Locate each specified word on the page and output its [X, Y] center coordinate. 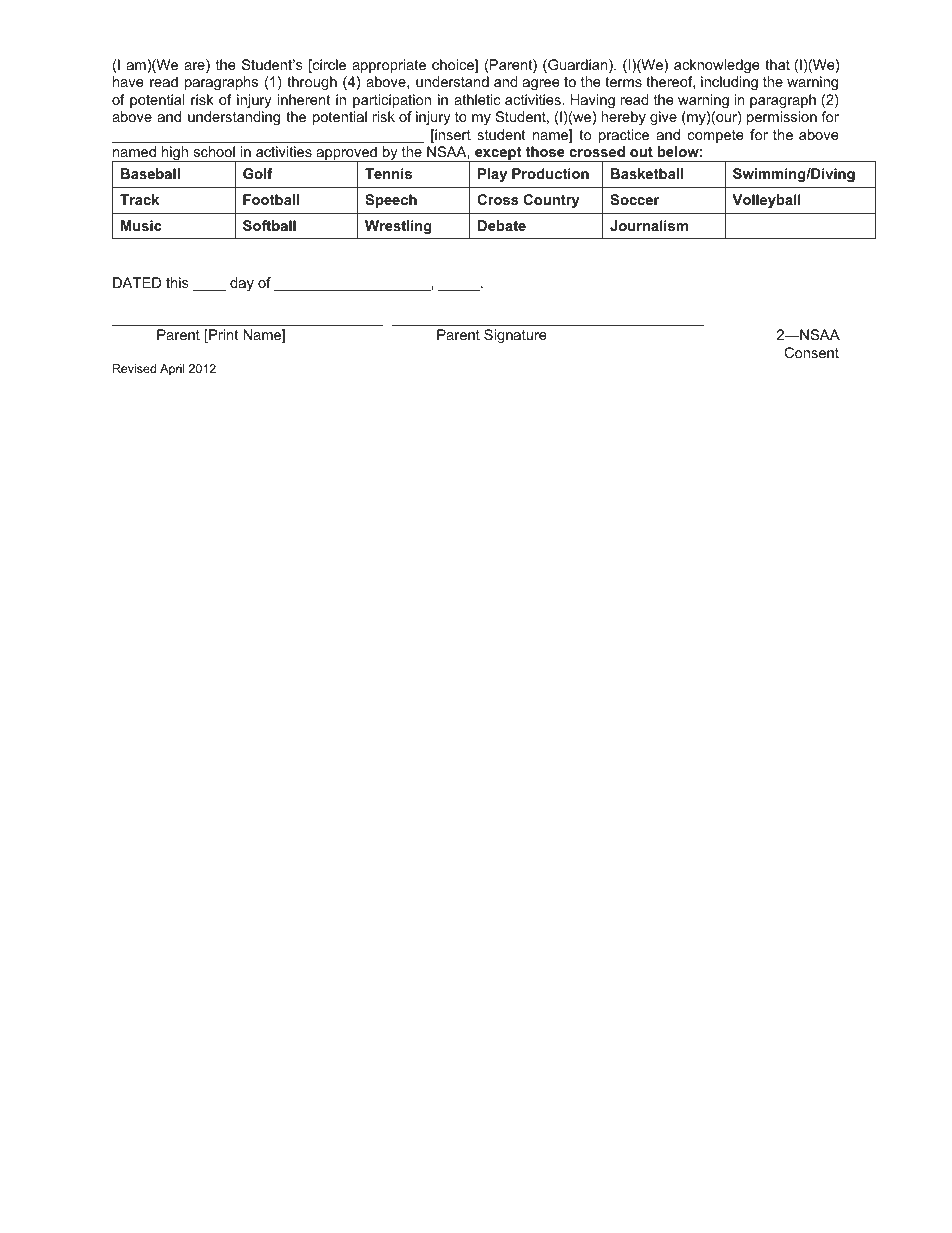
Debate [502, 225]
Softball [269, 225]
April [172, 370]
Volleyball [766, 201]
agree [541, 84]
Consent [811, 352]
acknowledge [717, 66]
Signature [515, 336]
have [128, 81]
